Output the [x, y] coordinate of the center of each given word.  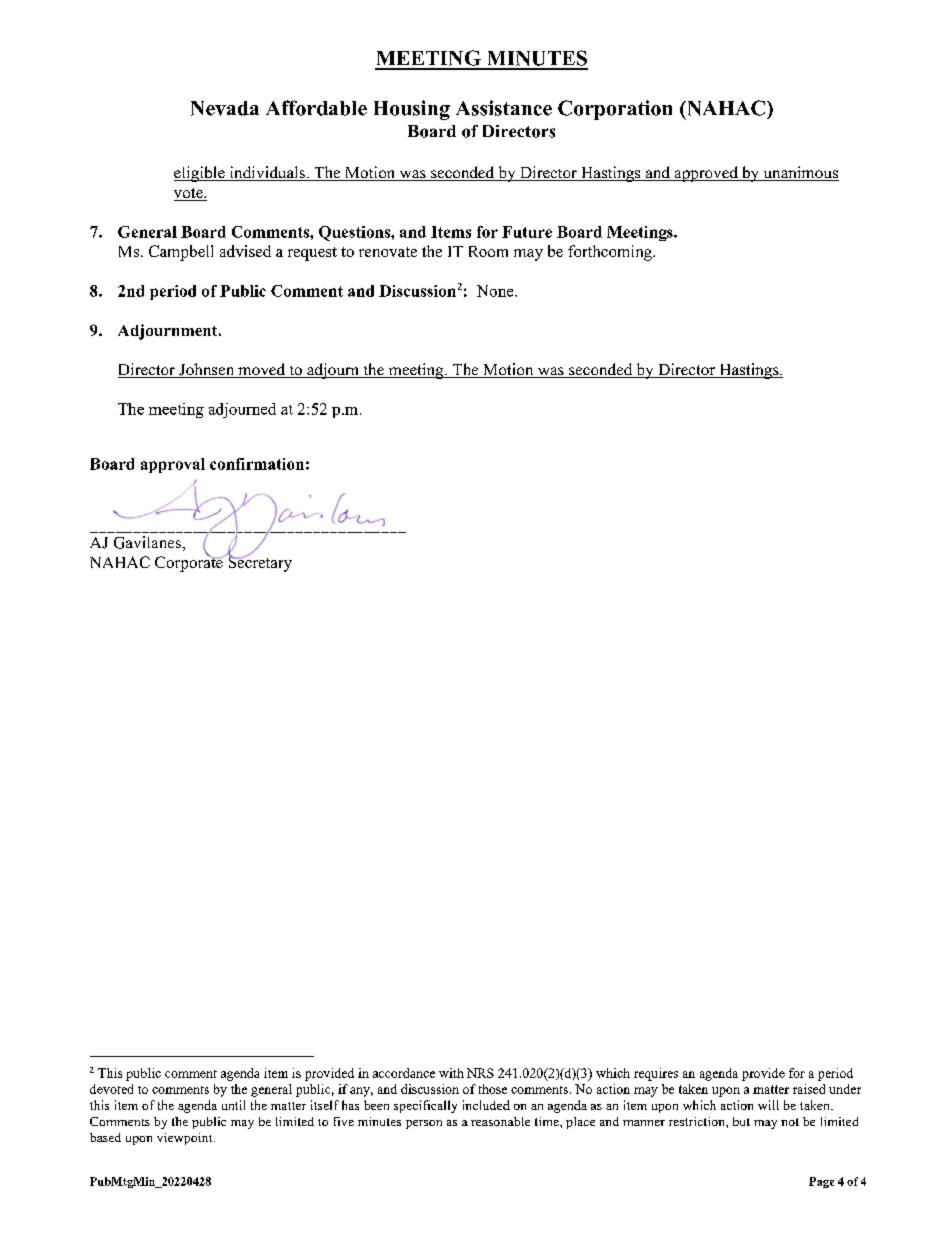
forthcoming [611, 253]
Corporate [190, 563]
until [233, 1105]
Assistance [504, 108]
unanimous [800, 173]
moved [262, 370]
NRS [480, 1073]
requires [656, 1074]
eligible [200, 174]
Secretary [259, 563]
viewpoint [186, 1139]
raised [809, 1089]
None [496, 291]
